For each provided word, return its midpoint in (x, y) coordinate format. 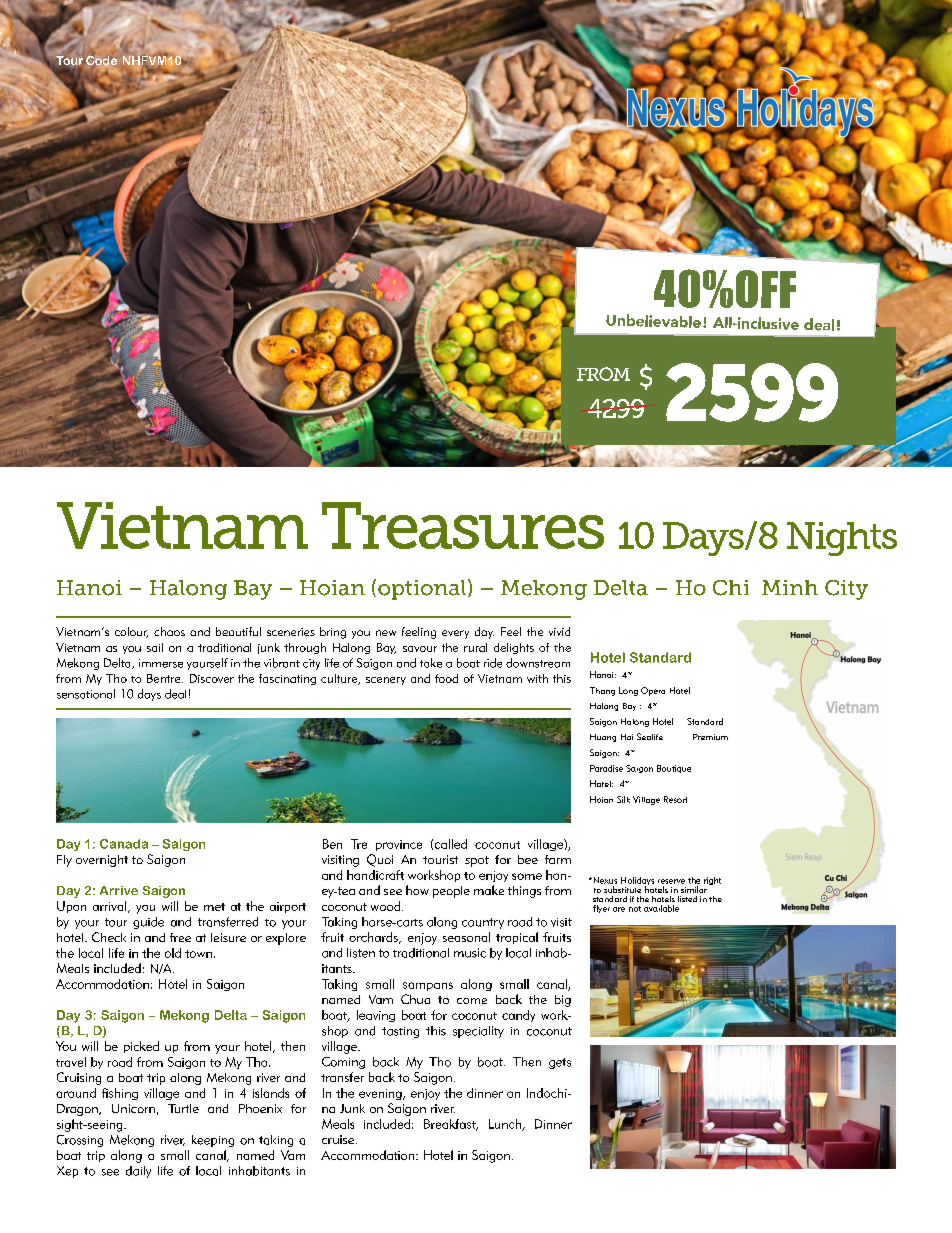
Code (100, 61)
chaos (169, 631)
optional (423, 589)
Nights (842, 539)
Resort (675, 799)
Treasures (463, 525)
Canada (124, 844)
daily (138, 1172)
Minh (790, 587)
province (399, 845)
